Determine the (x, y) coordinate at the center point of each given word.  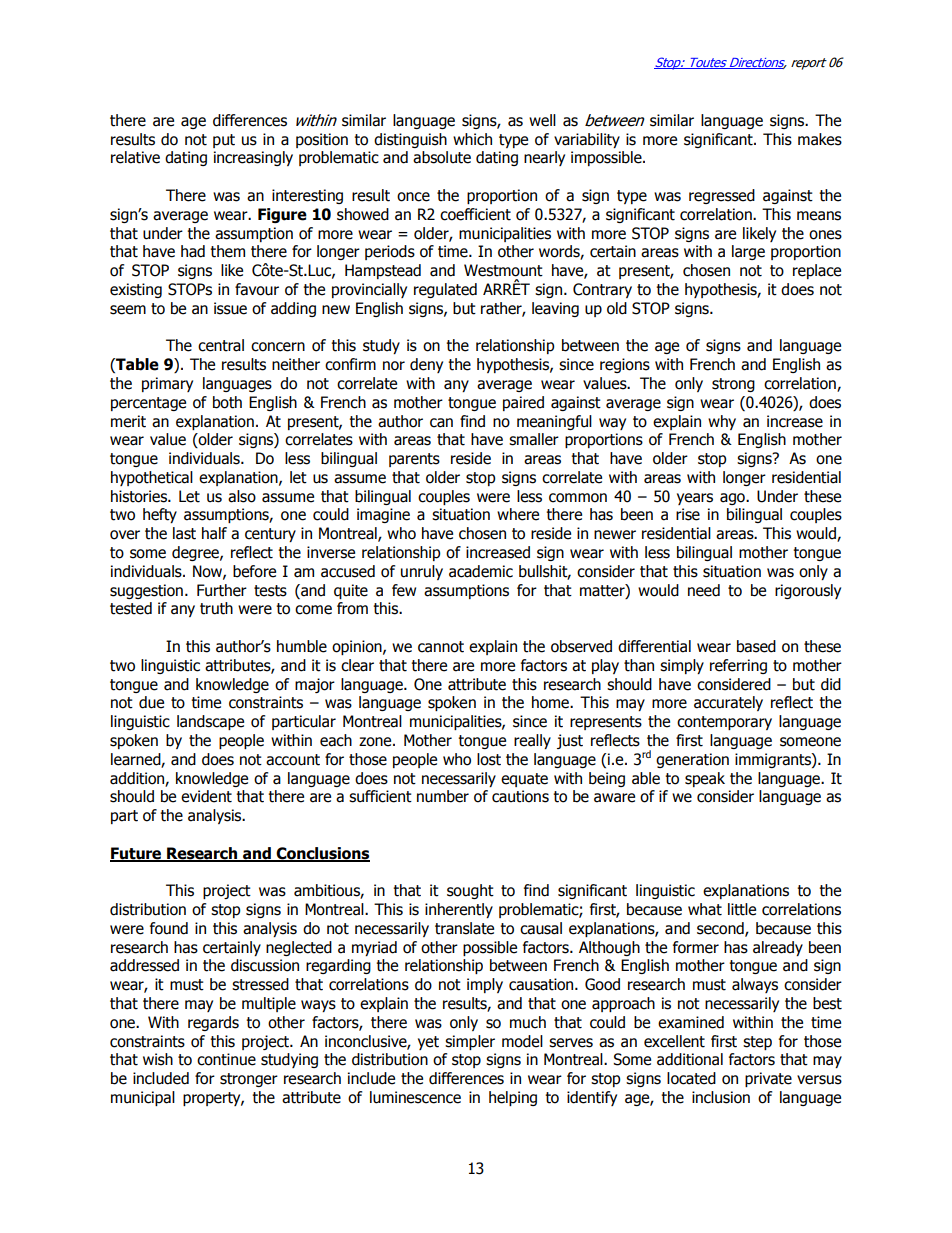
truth (216, 608)
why (722, 422)
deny (426, 365)
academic (481, 571)
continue (226, 1059)
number (443, 796)
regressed (722, 196)
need (704, 590)
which (472, 139)
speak (705, 779)
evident (206, 796)
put (224, 141)
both (227, 402)
